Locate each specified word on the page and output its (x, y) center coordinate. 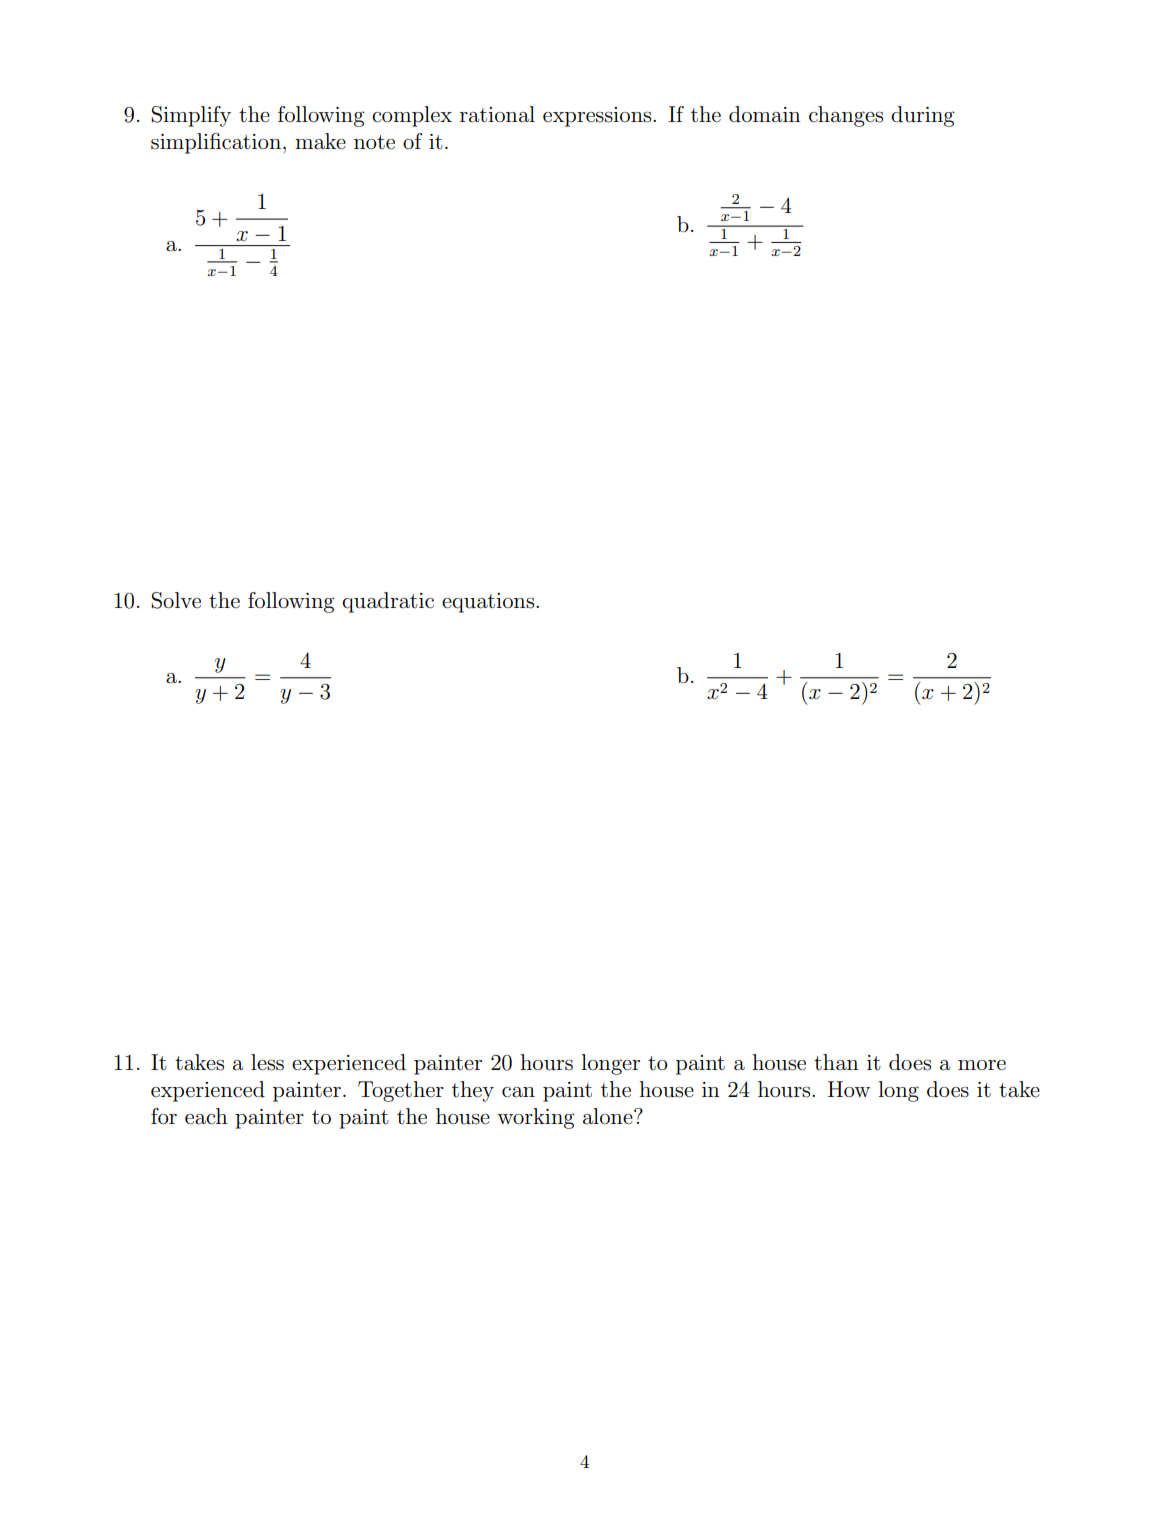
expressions (598, 117)
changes (846, 116)
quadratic (388, 602)
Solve (176, 600)
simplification (216, 143)
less (267, 1062)
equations (489, 603)
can (518, 1092)
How (849, 1089)
